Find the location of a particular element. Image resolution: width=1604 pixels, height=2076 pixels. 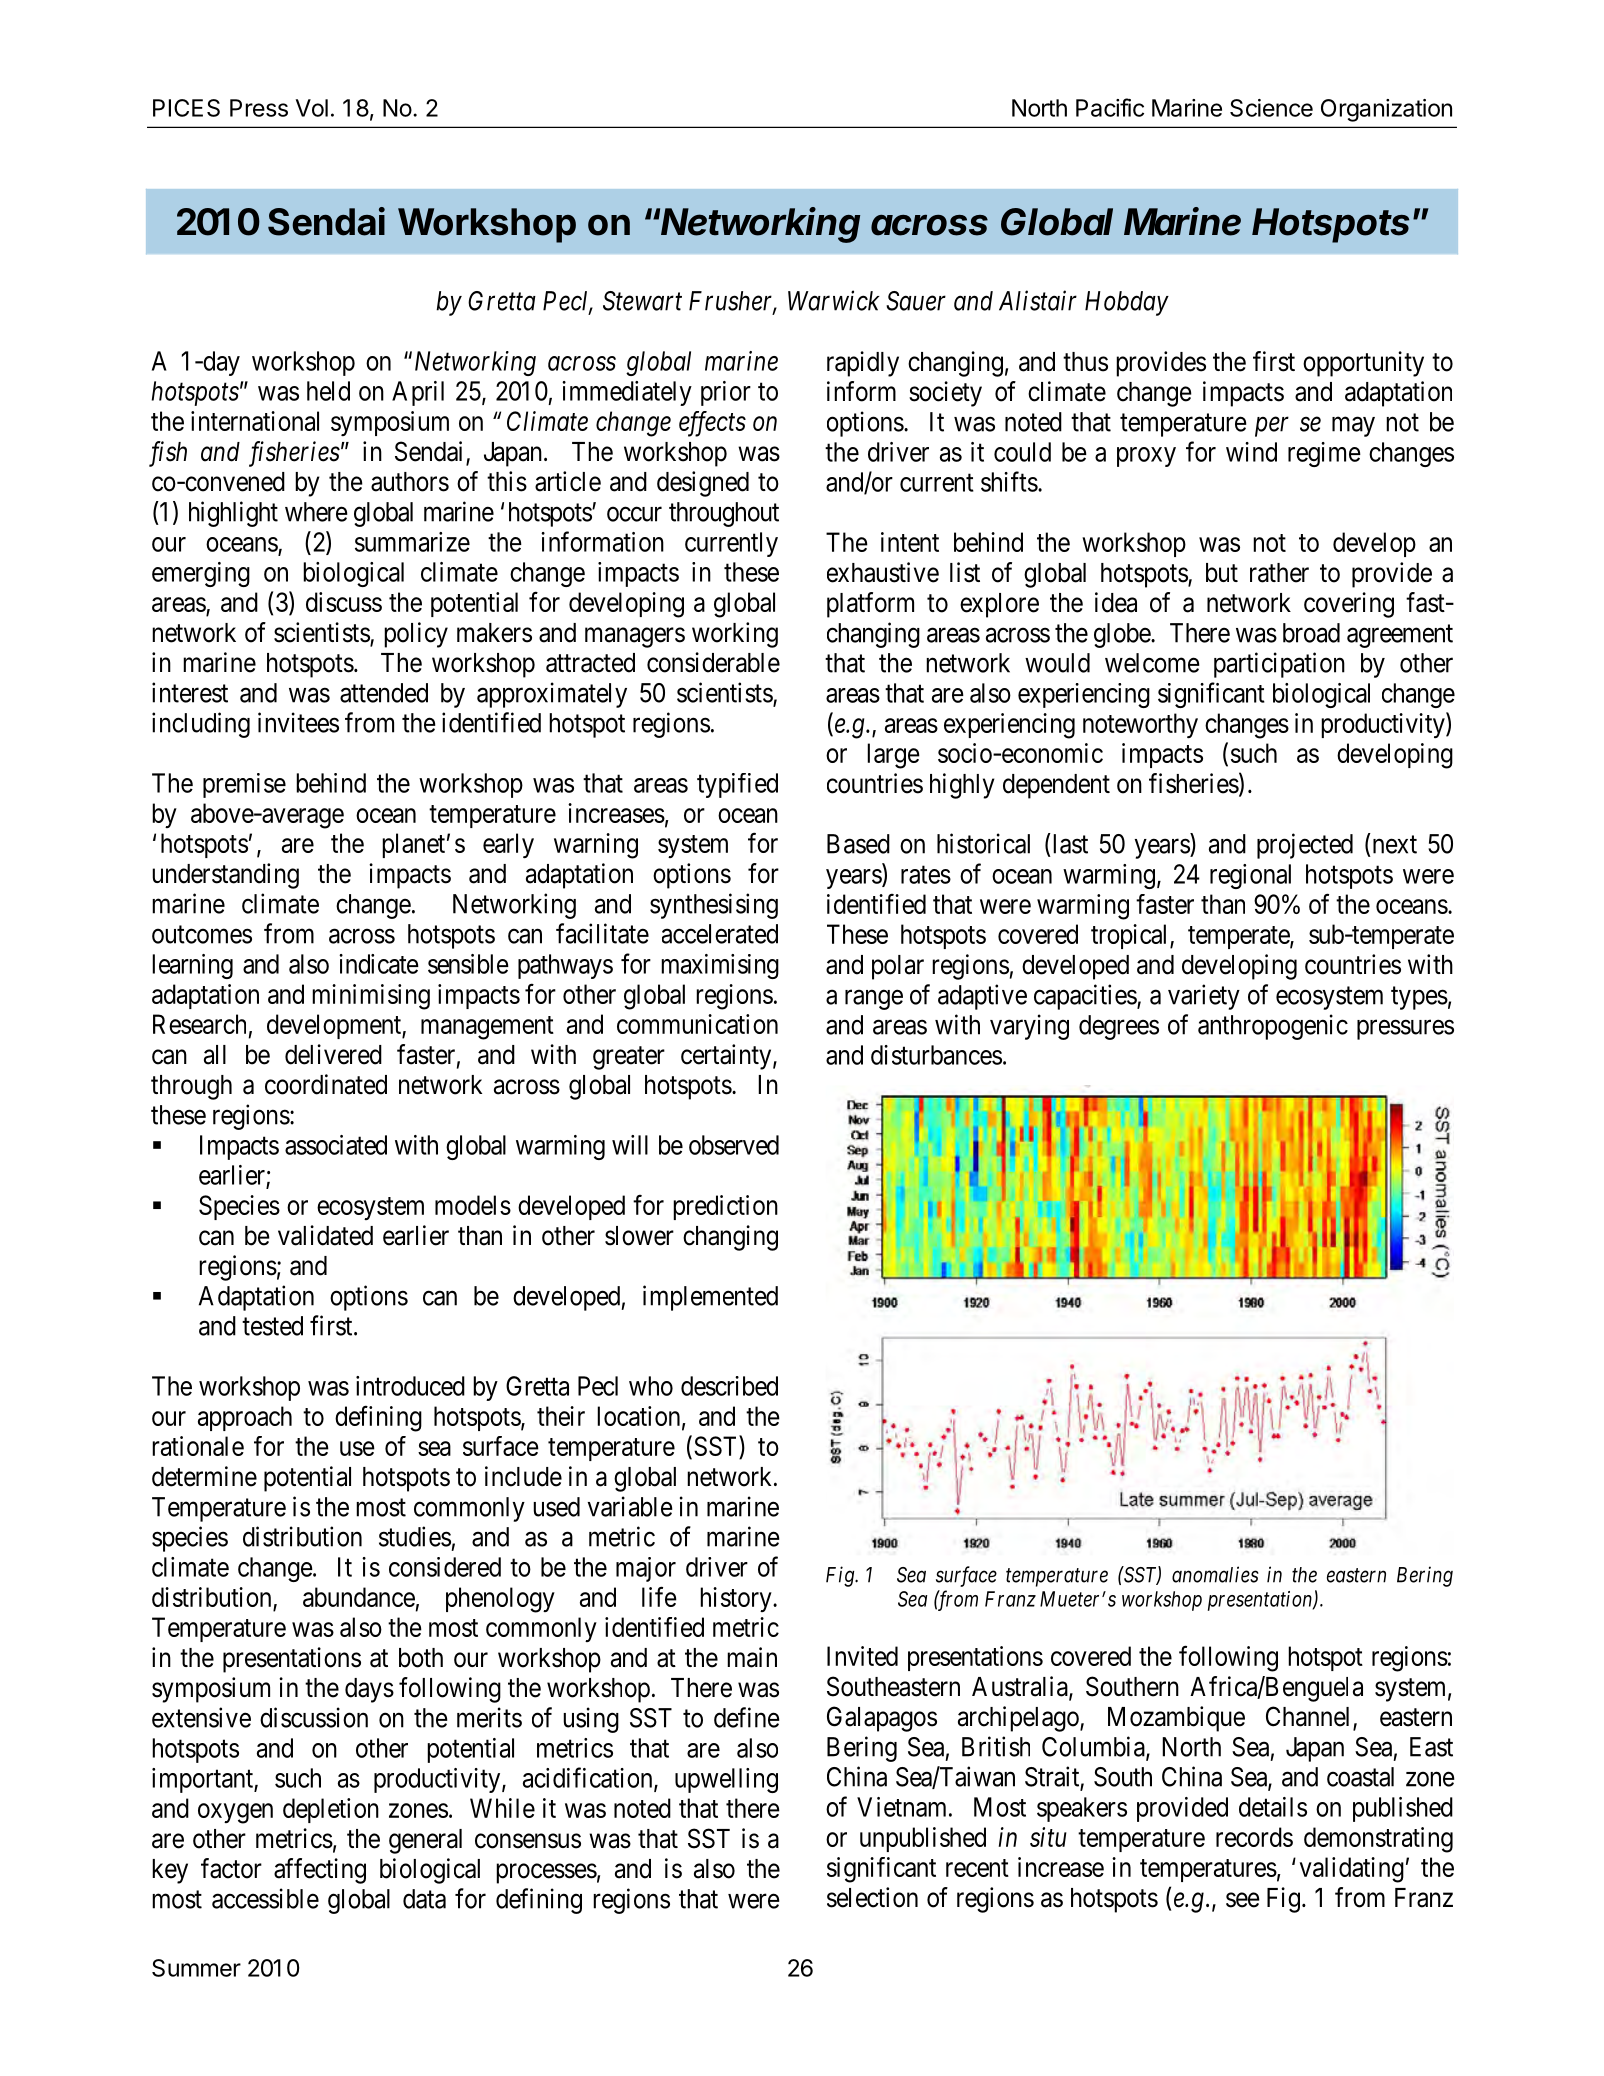

designed is located at coordinates (703, 484).
